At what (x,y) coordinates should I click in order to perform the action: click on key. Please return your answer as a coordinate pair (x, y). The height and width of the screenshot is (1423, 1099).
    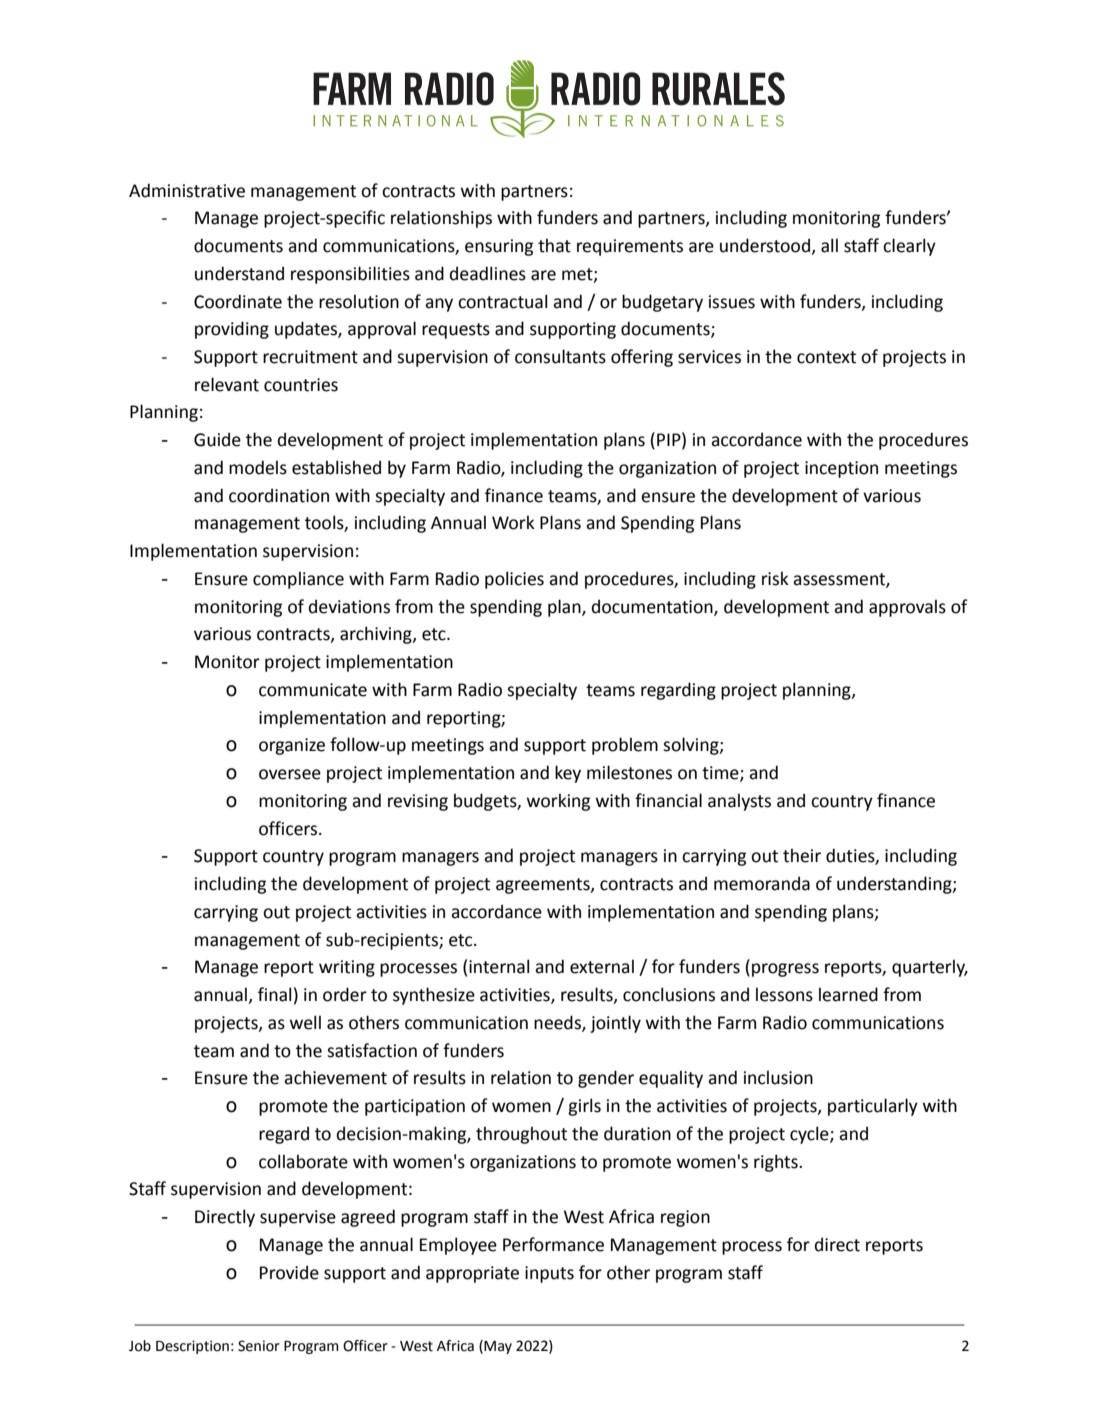
    Looking at the image, I should click on (568, 774).
